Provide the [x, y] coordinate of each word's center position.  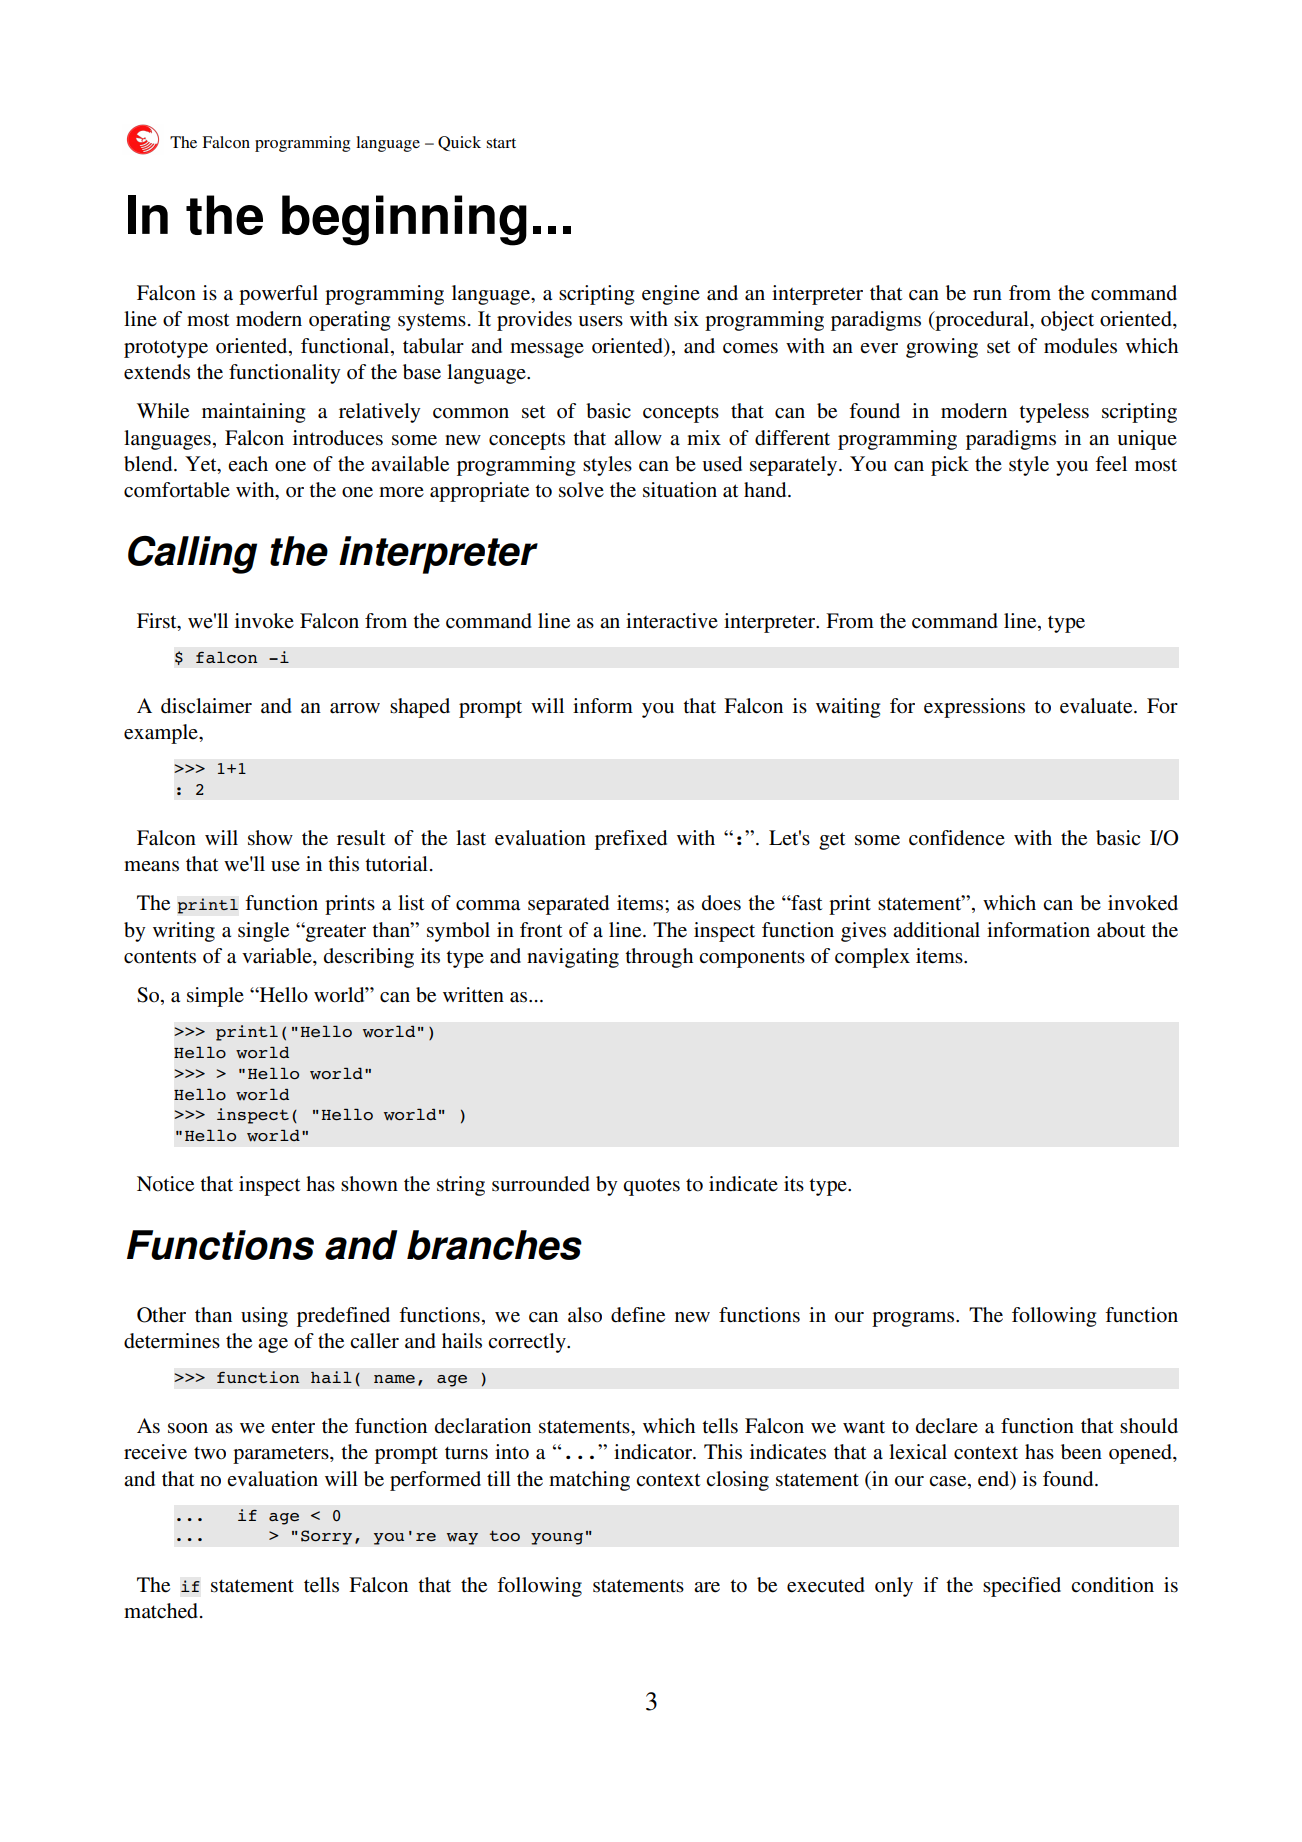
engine [671, 295]
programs [914, 1319]
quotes [651, 1187]
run [987, 295]
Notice [165, 1184]
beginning [404, 220]
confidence [957, 838]
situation [680, 490]
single [263, 932]
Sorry [326, 1537]
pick [950, 466]
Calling [192, 555]
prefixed [631, 840]
